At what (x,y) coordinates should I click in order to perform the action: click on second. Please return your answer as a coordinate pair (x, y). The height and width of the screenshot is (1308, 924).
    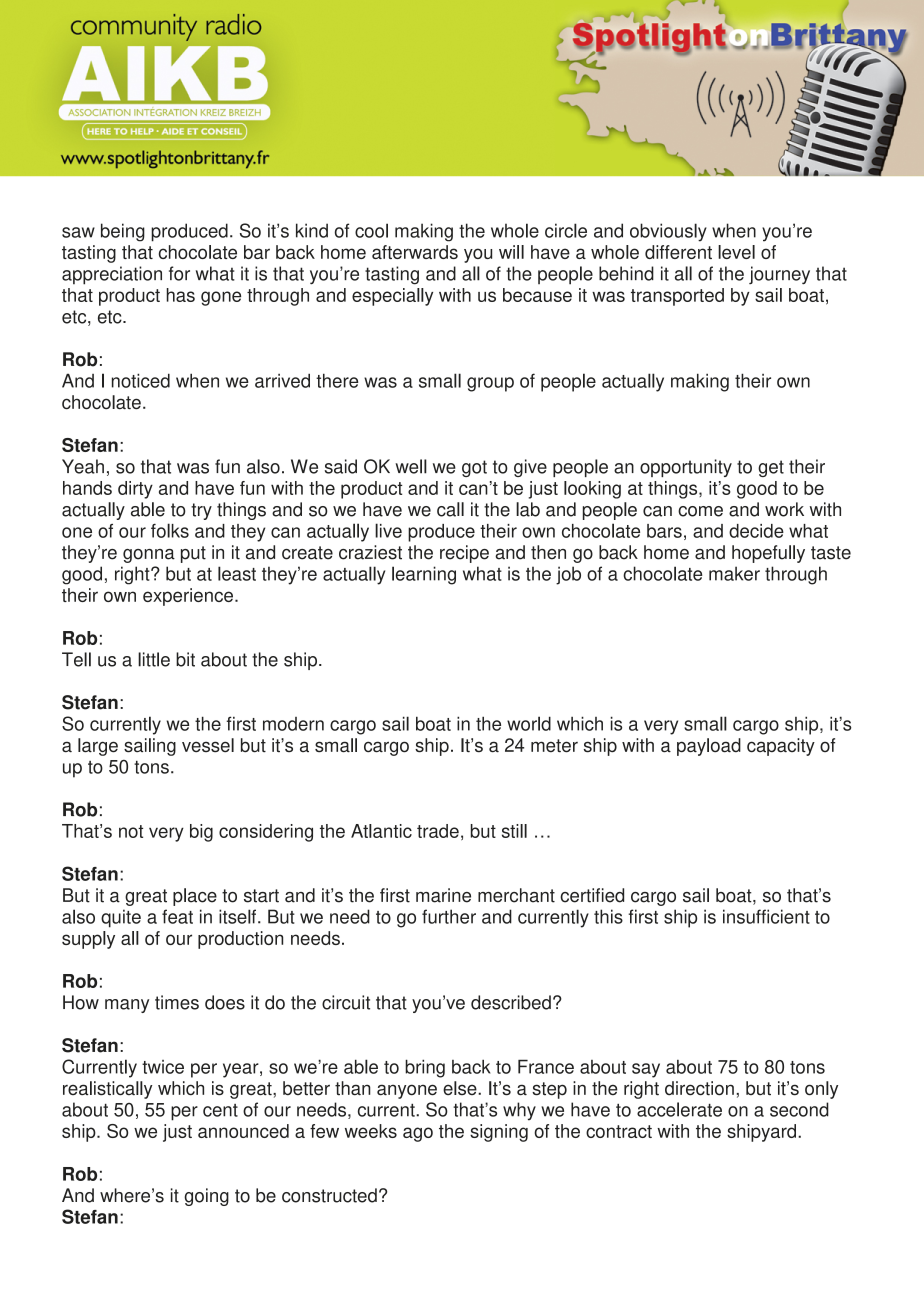
    Looking at the image, I should click on (799, 1109).
